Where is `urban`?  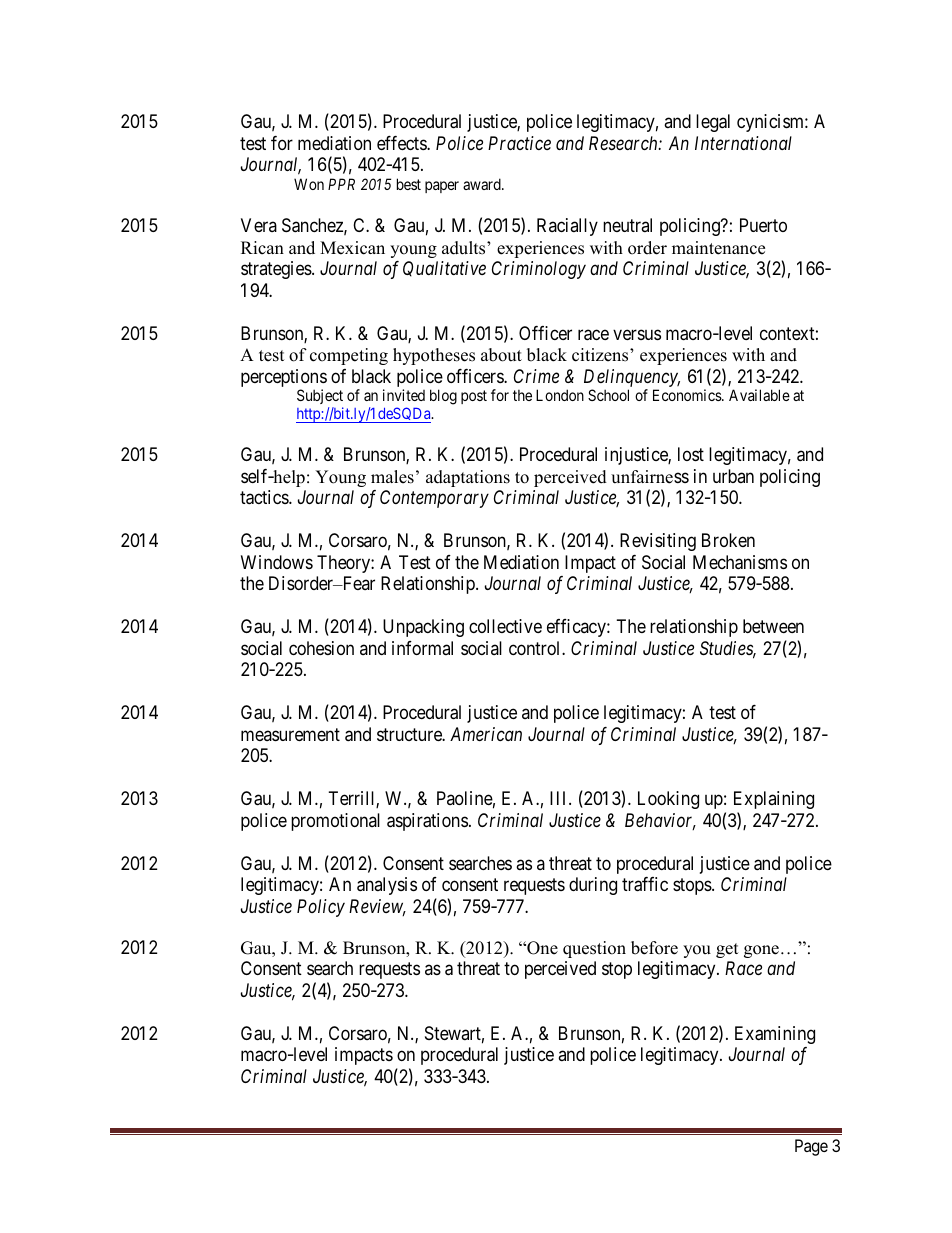
urban is located at coordinates (733, 476).
